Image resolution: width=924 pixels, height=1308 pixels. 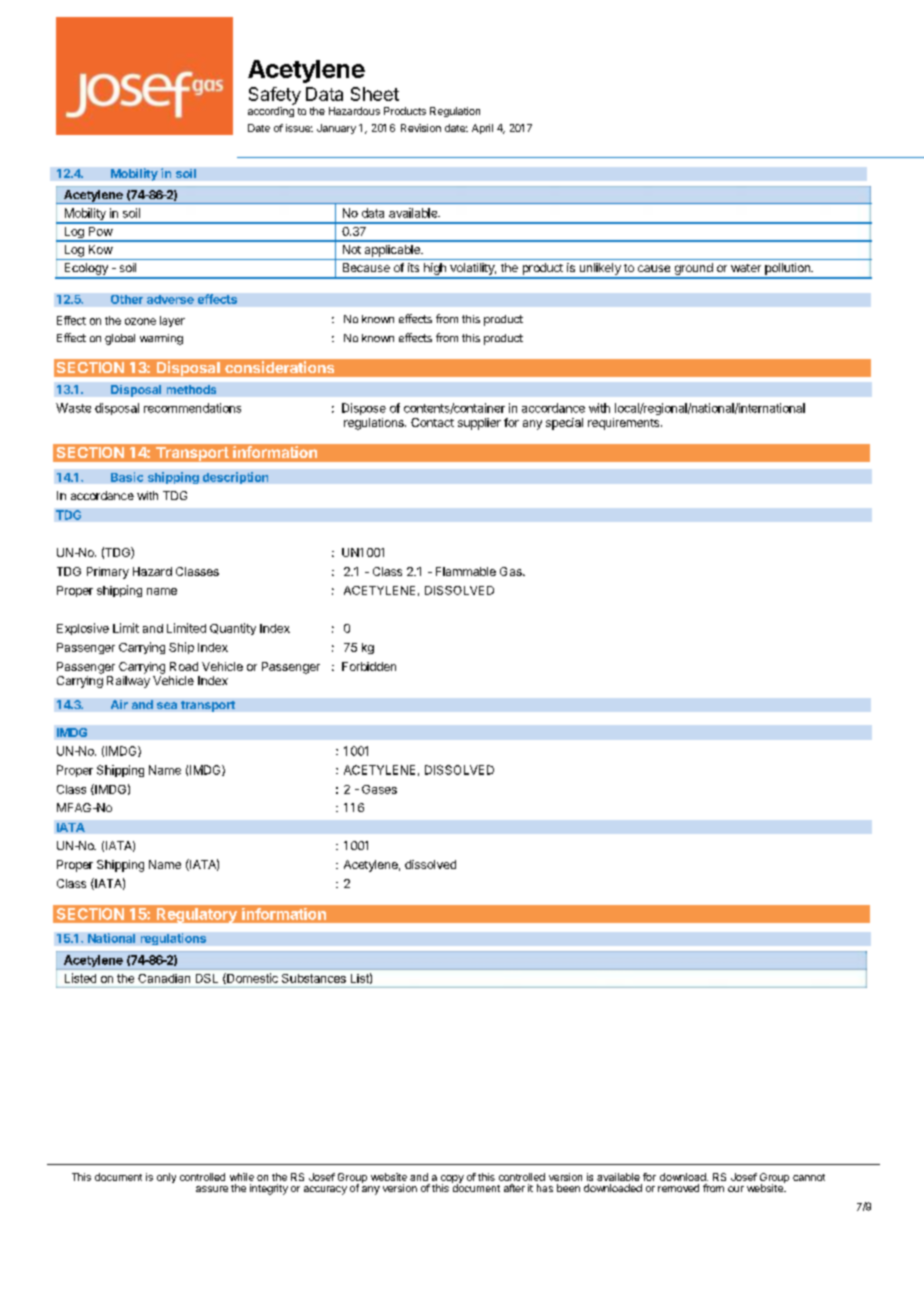 What do you see at coordinates (809, 1177) in the page?
I see `cannot` at bounding box center [809, 1177].
